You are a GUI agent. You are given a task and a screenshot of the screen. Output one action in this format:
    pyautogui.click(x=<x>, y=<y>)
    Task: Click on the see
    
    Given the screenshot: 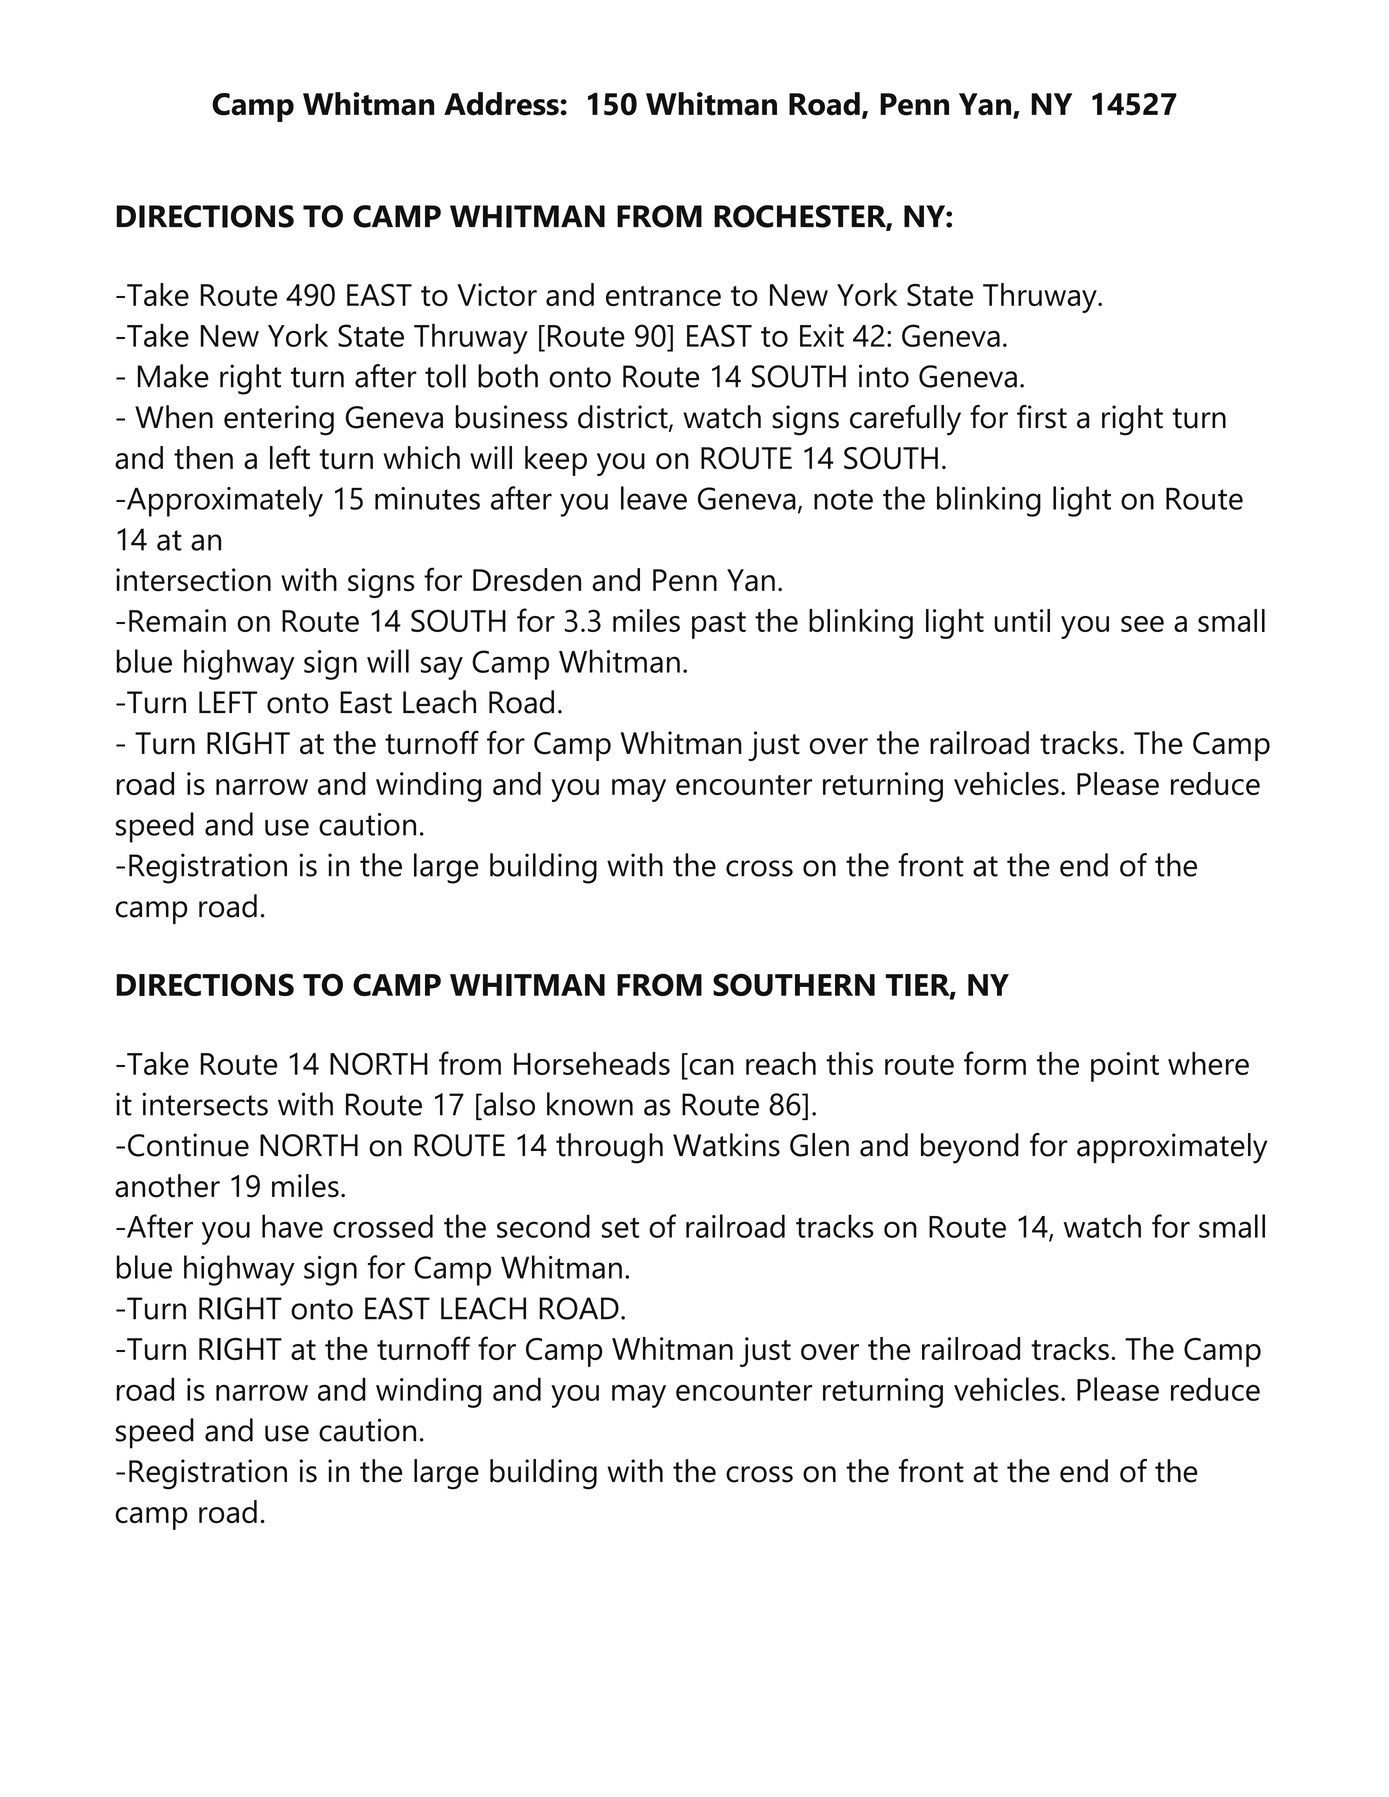 What is the action you would take?
    pyautogui.click(x=1142, y=624)
